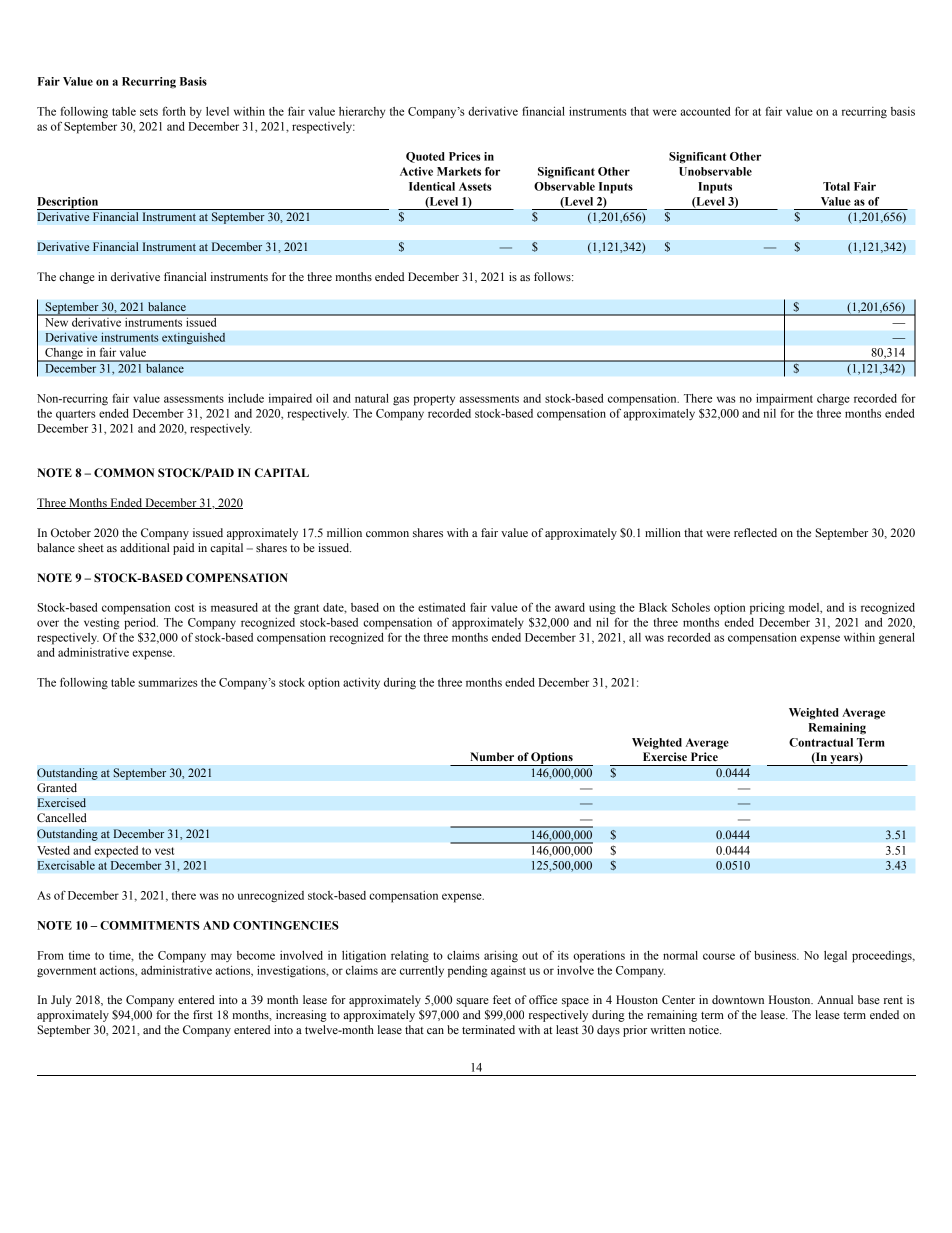 The image size is (952, 1233). I want to click on Quoted, so click(425, 157).
